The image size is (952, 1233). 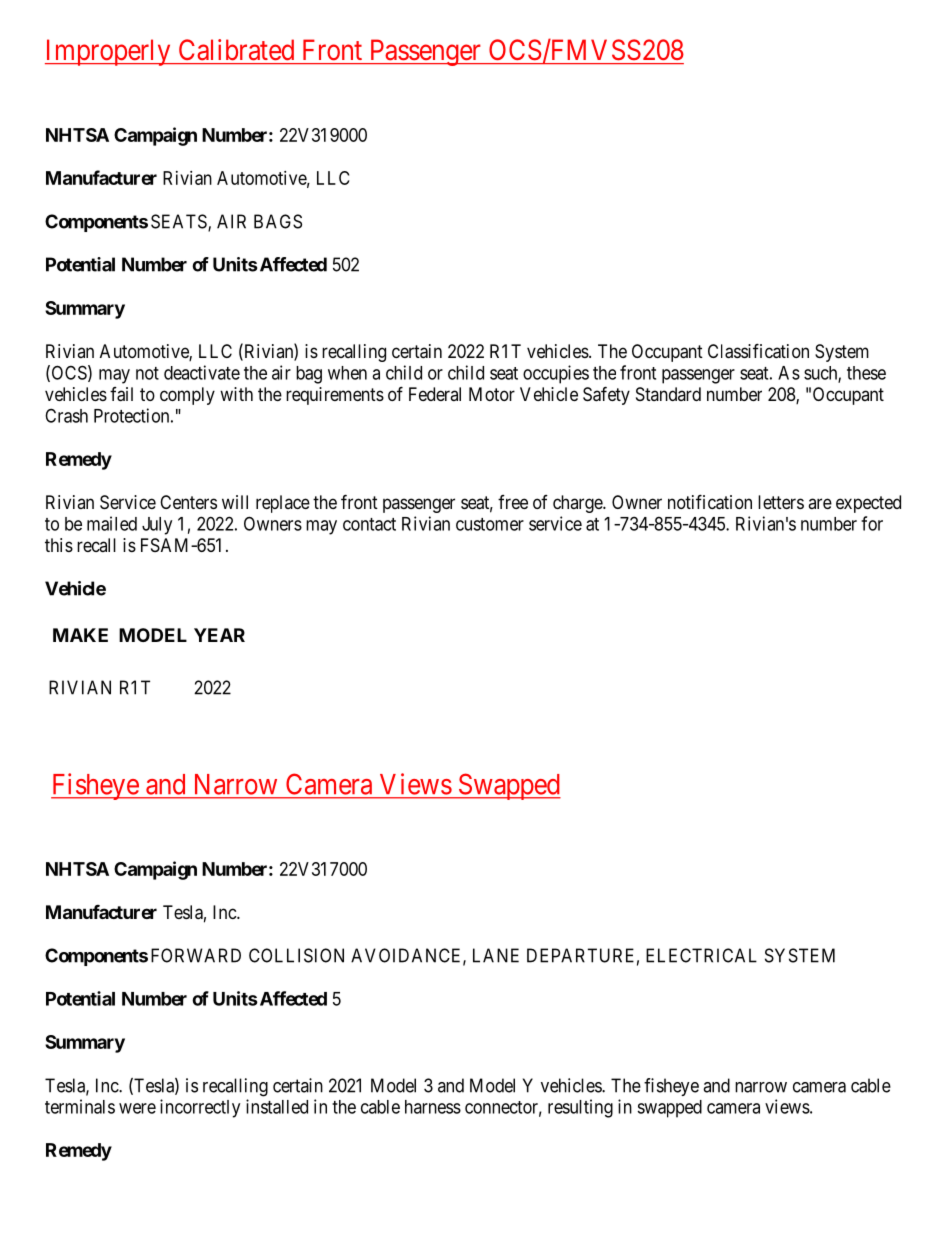 I want to click on YEAR, so click(x=219, y=635).
